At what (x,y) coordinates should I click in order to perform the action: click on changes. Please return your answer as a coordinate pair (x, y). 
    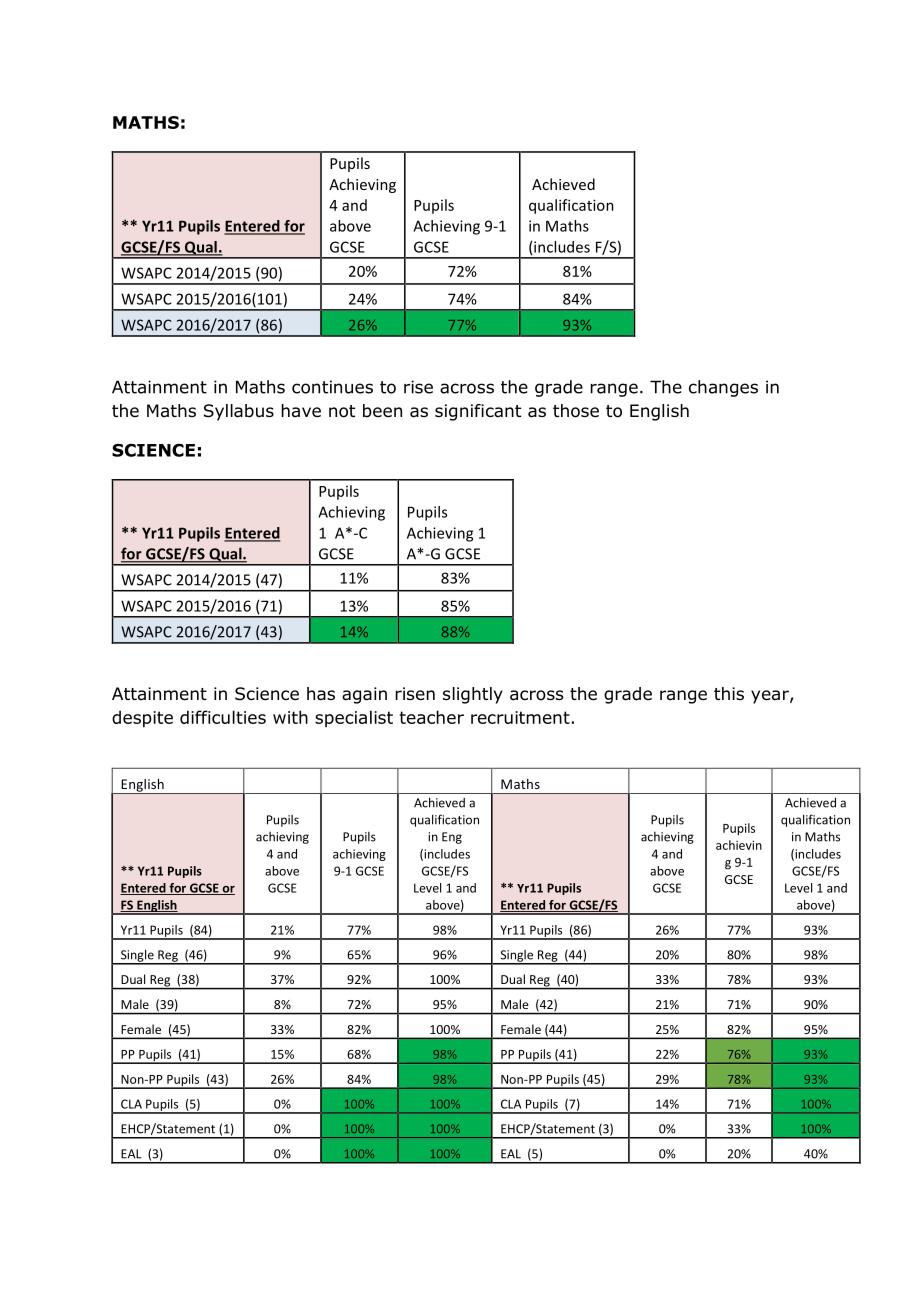
    Looking at the image, I should click on (723, 388).
